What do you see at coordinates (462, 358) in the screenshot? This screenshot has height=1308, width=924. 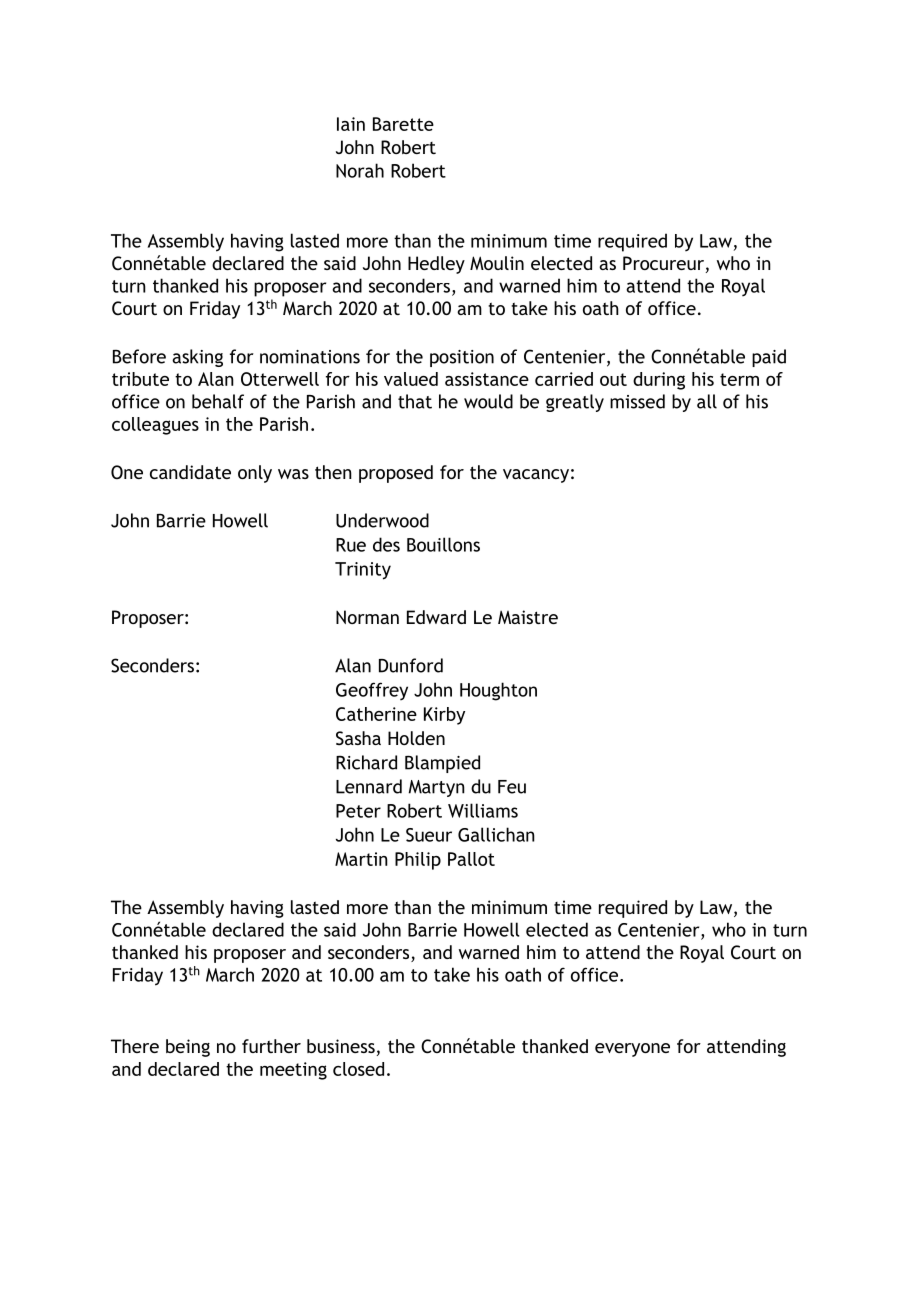 I see `position` at bounding box center [462, 358].
